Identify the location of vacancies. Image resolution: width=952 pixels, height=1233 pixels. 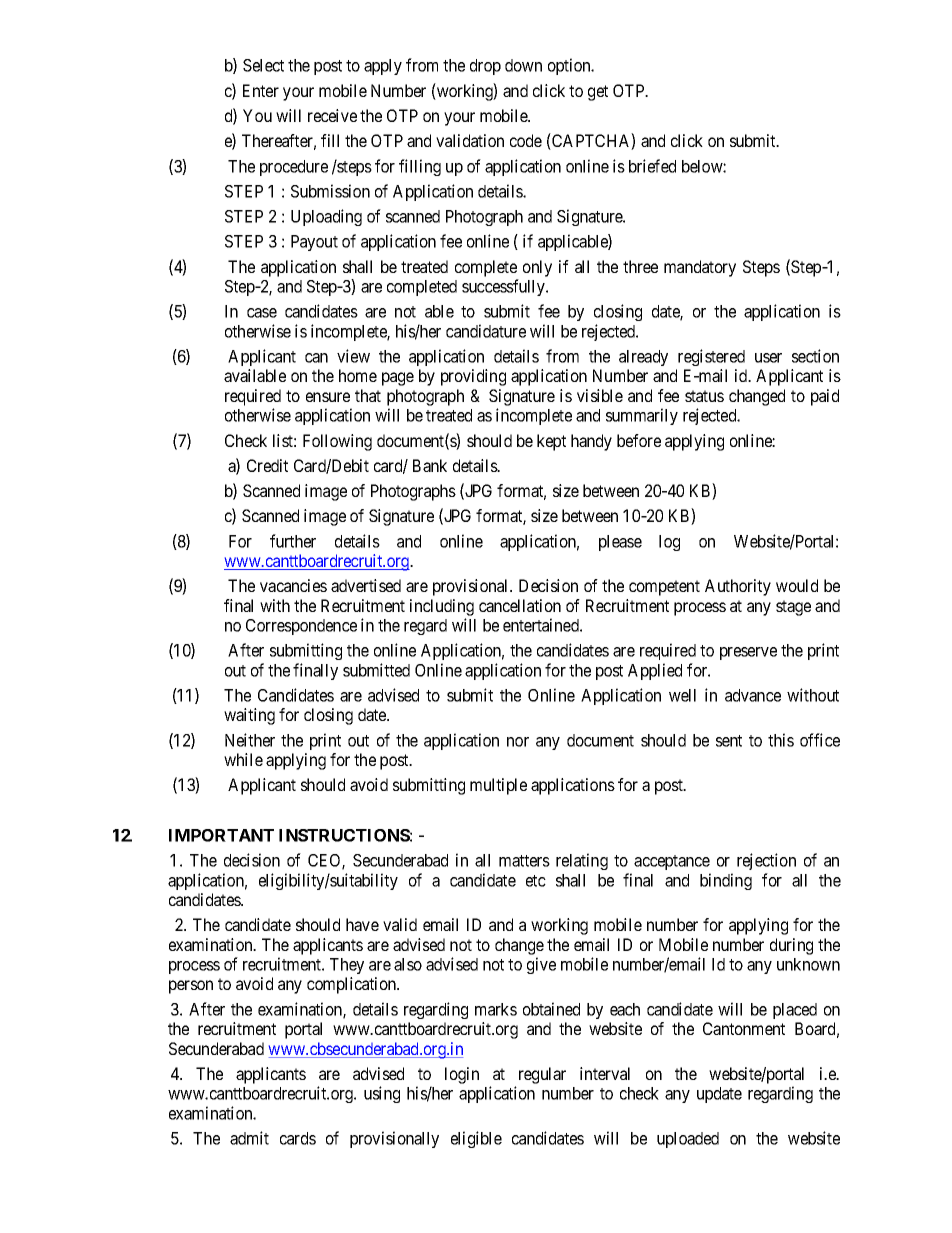
(293, 585).
